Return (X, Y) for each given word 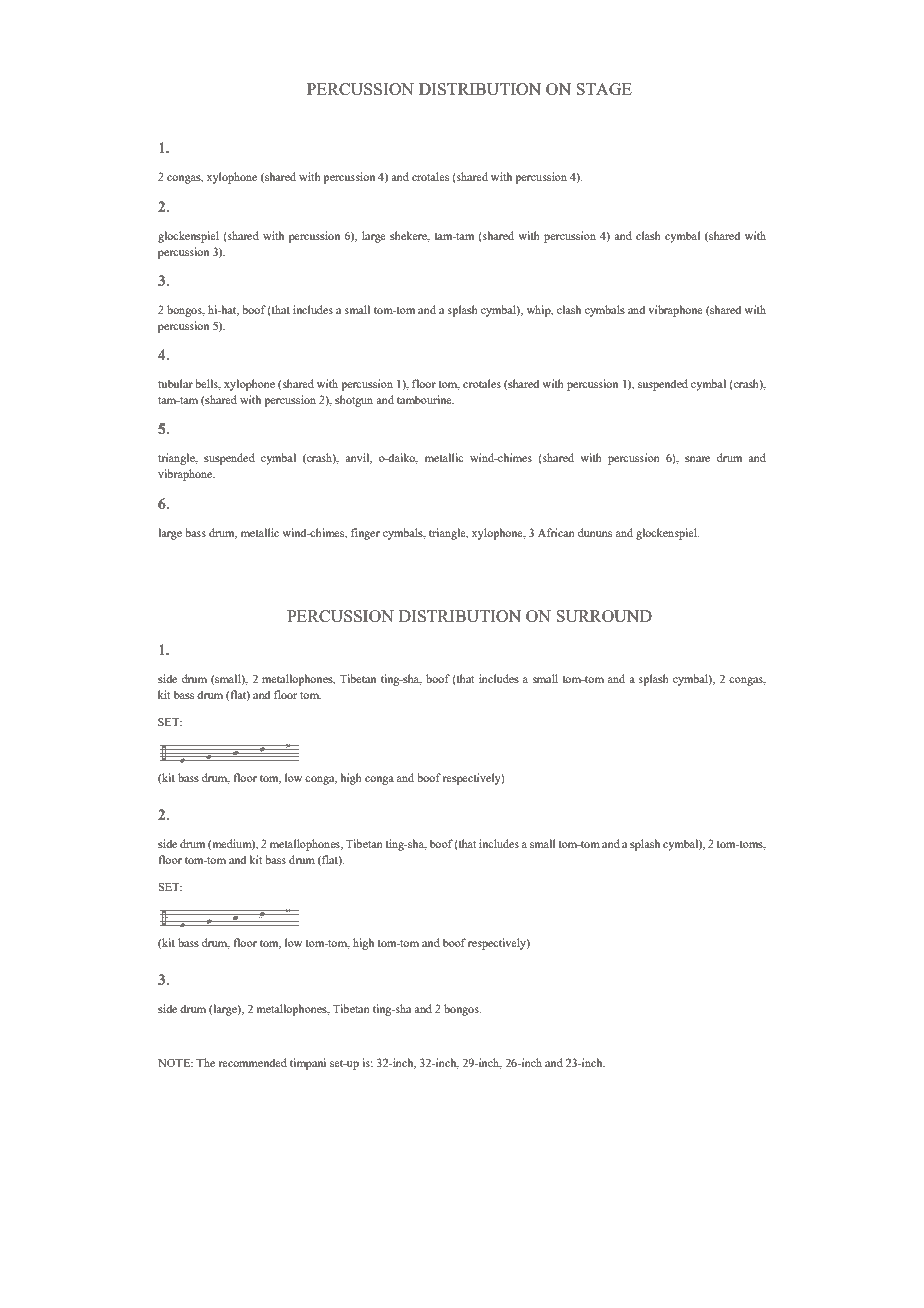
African (556, 532)
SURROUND (604, 616)
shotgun (354, 401)
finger (365, 534)
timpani (308, 1064)
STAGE (604, 89)
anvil (358, 458)
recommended (252, 1062)
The (205, 1062)
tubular (175, 383)
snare (697, 459)
